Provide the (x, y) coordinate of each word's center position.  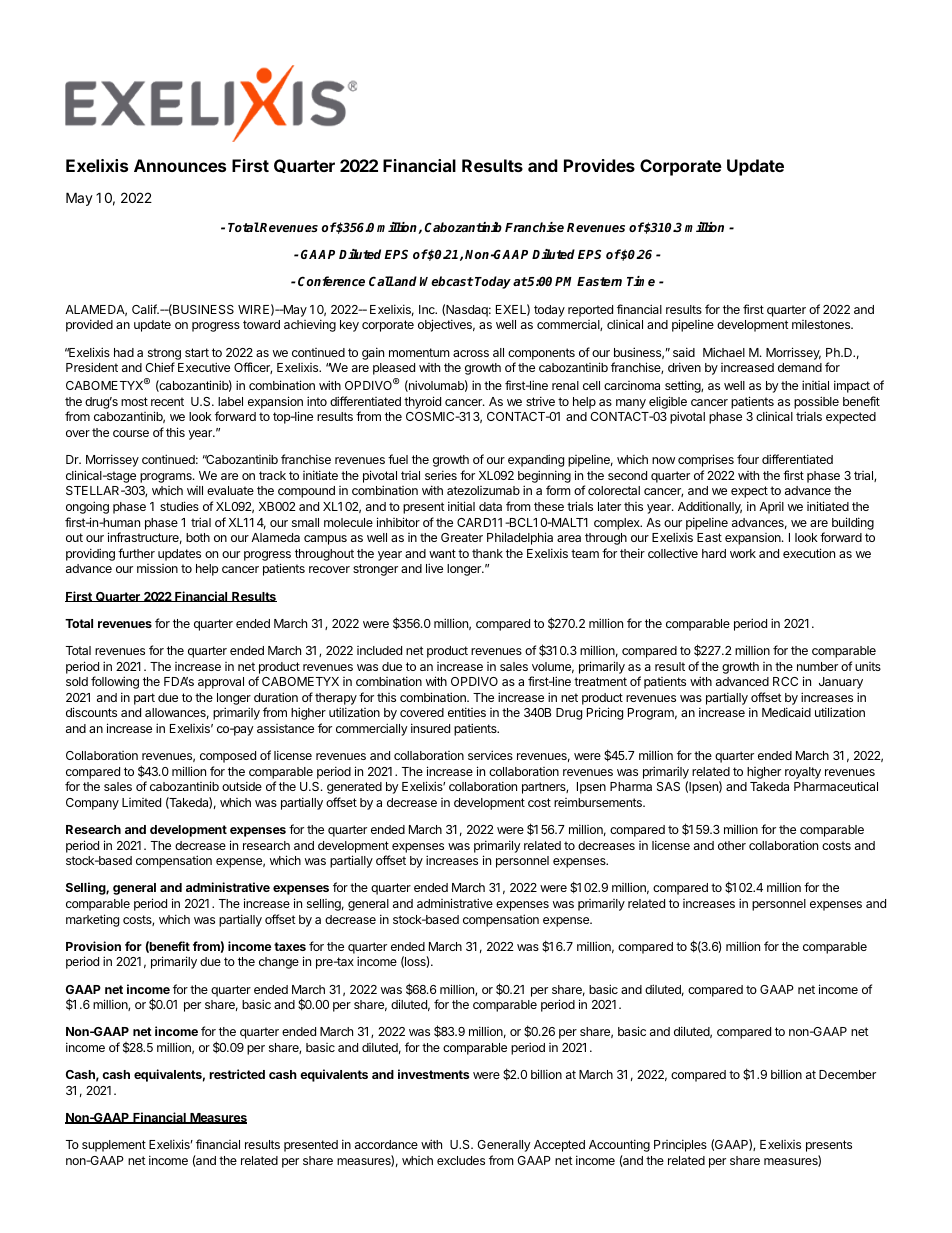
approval (221, 683)
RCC (785, 681)
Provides (599, 165)
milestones (822, 324)
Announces (180, 165)
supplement (114, 1146)
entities (467, 712)
